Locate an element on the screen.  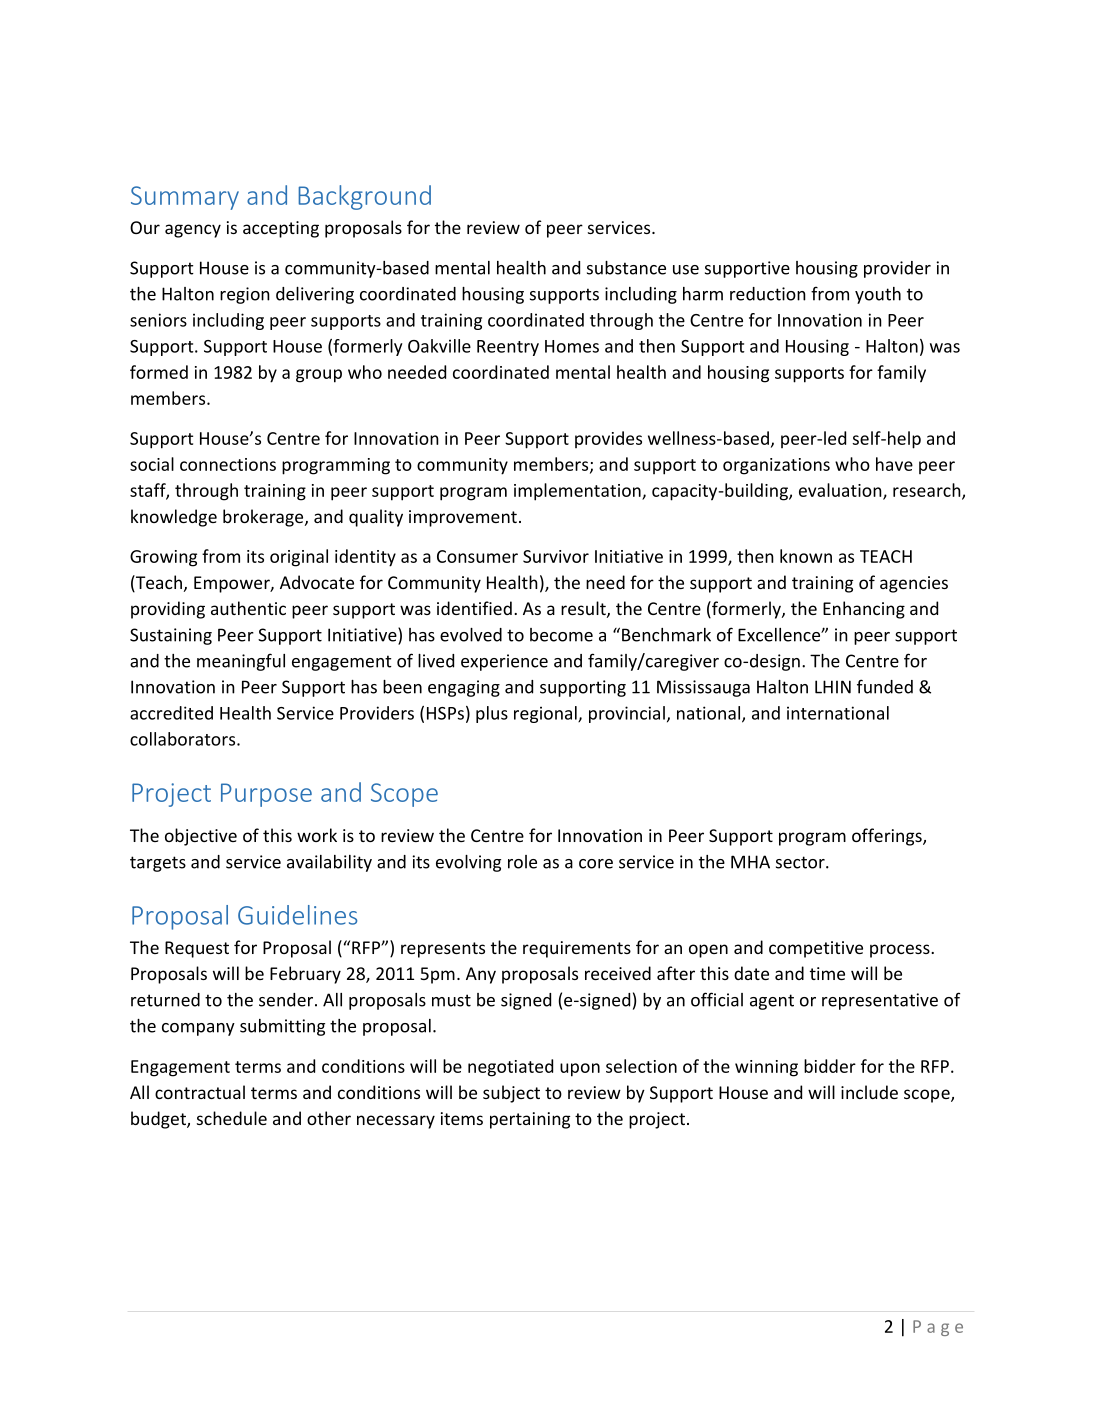
contractual is located at coordinates (200, 1092).
